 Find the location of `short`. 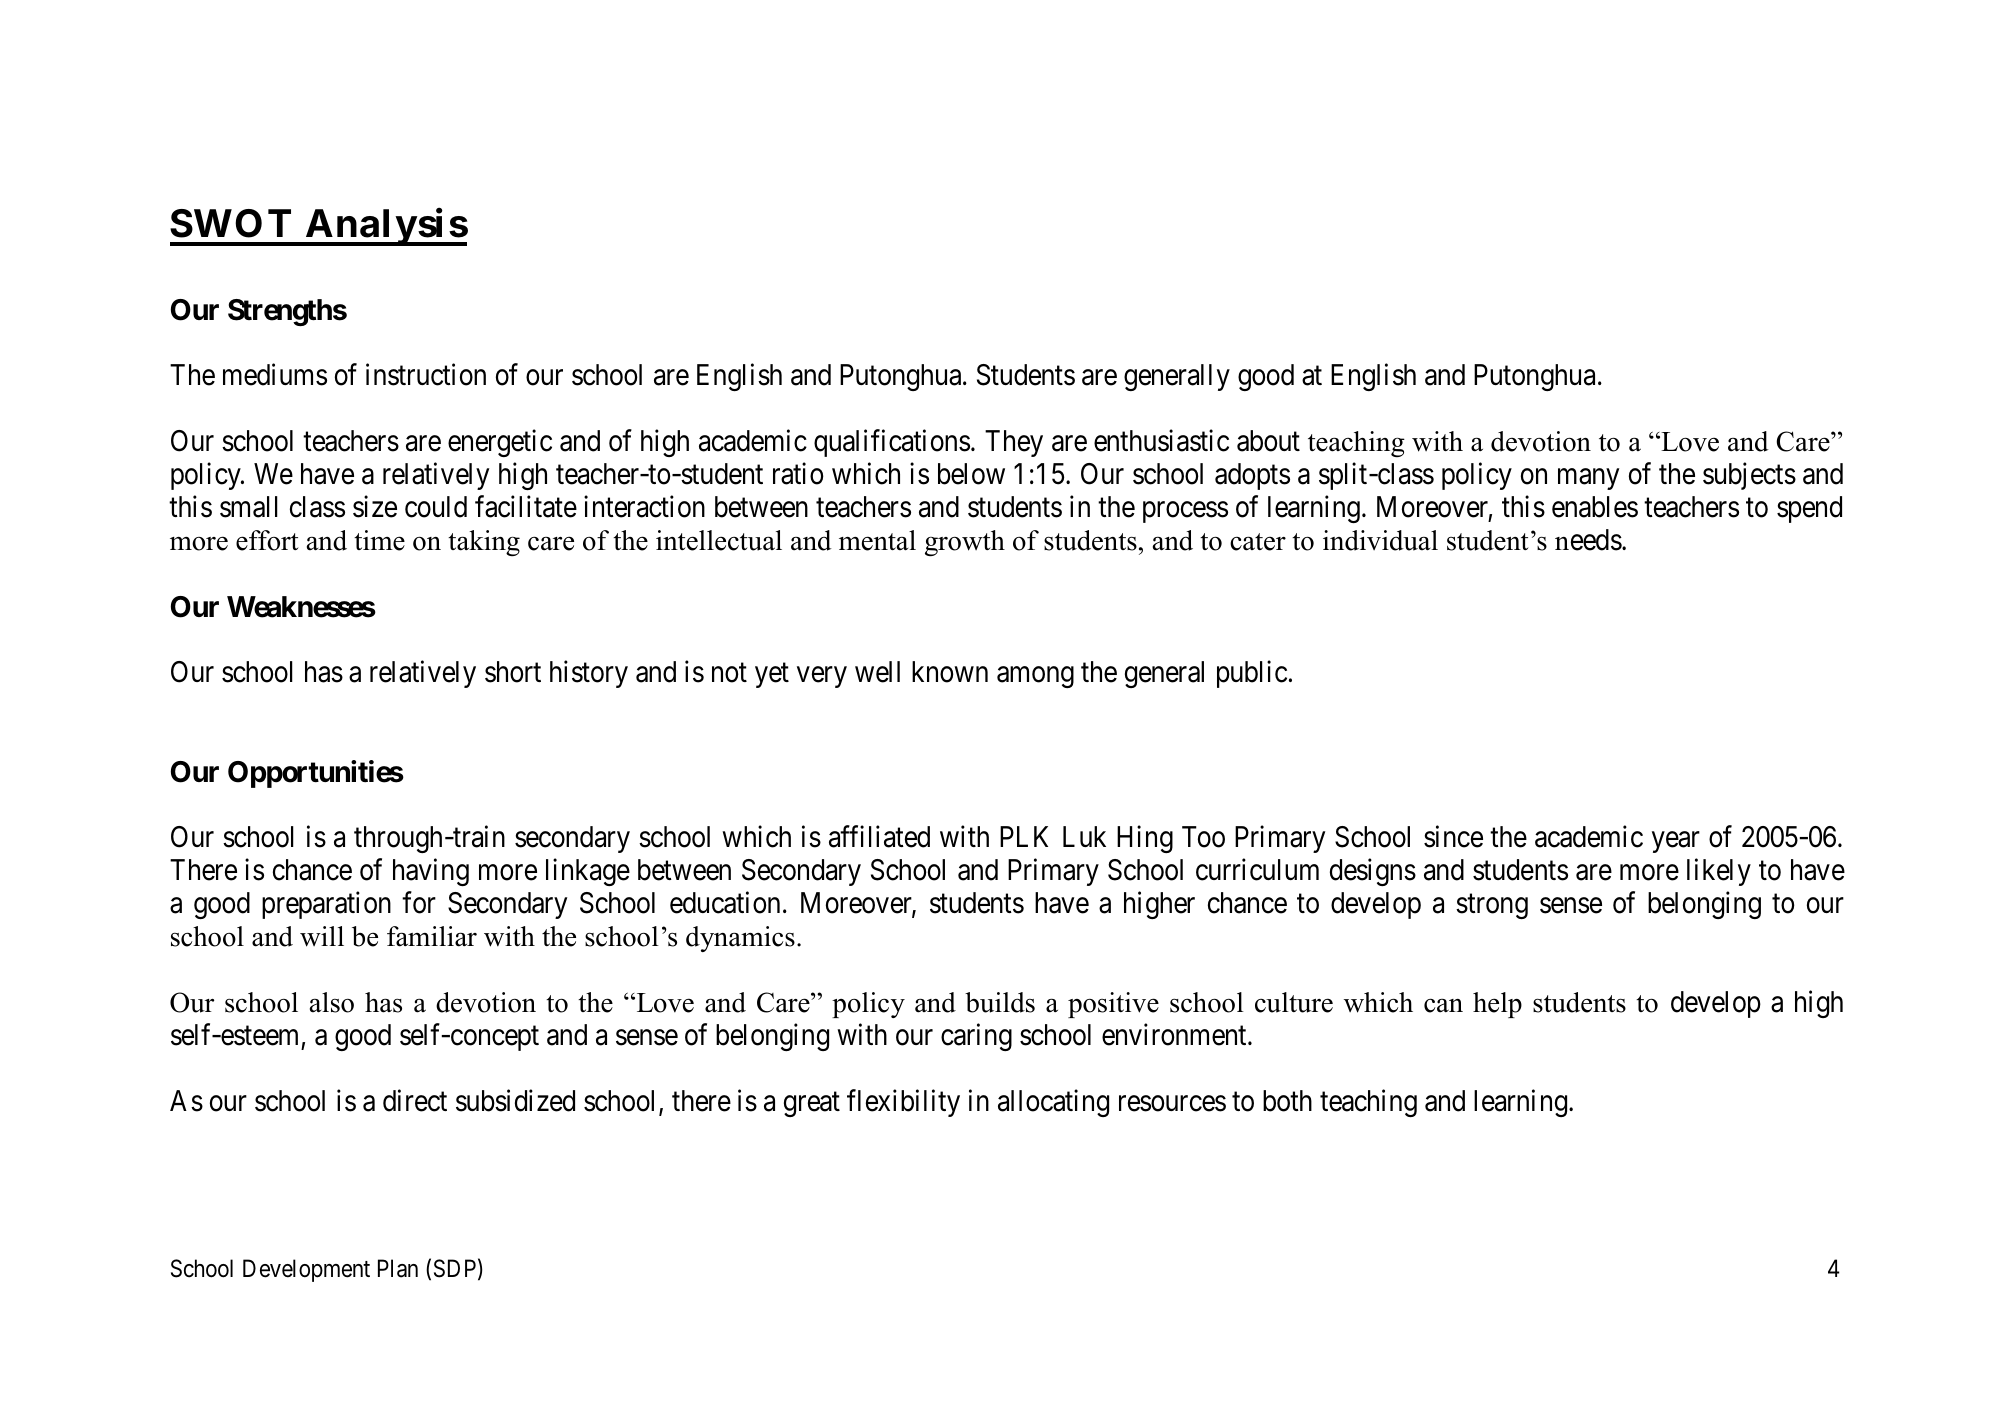

short is located at coordinates (513, 672).
